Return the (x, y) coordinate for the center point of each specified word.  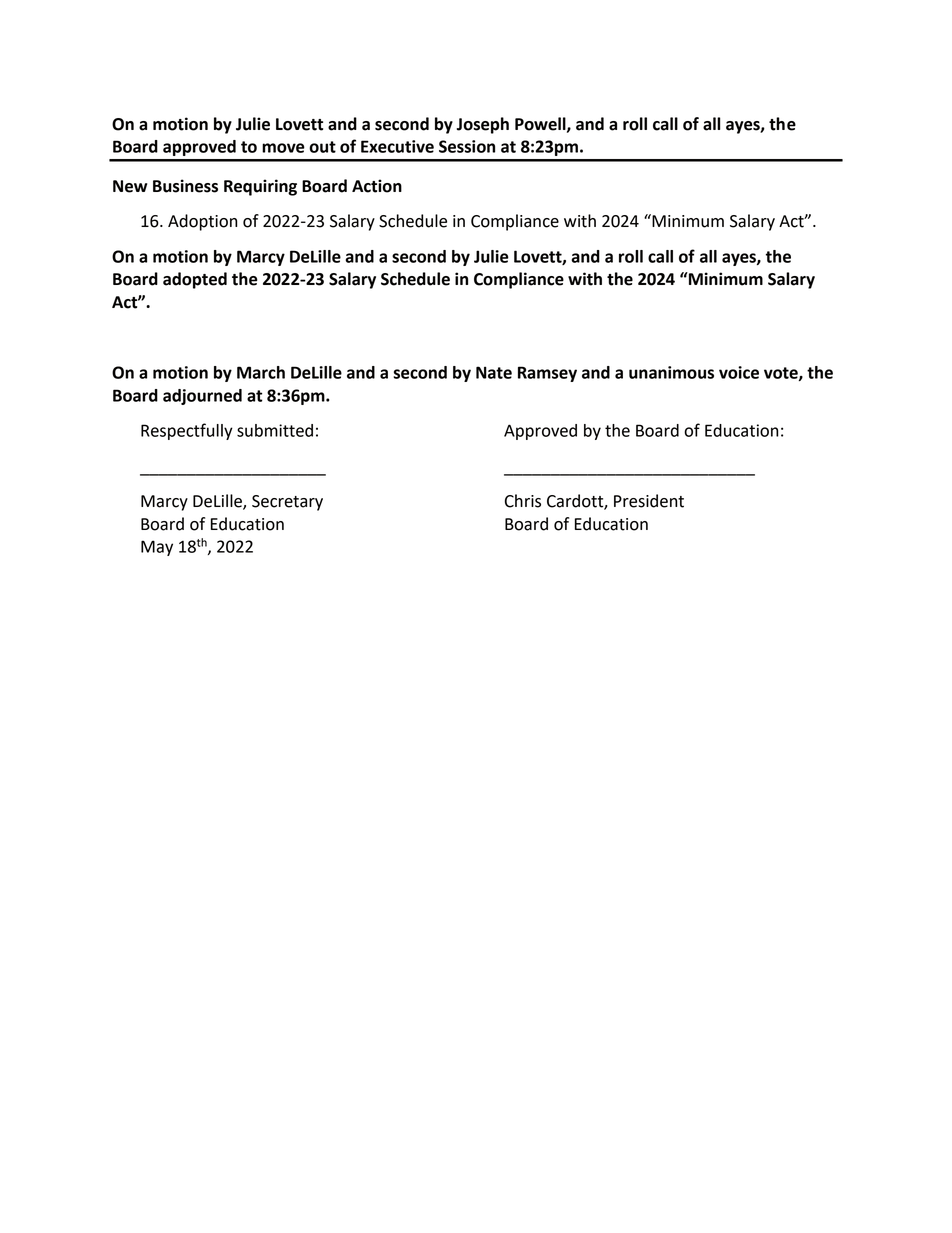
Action (377, 186)
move (283, 148)
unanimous (671, 372)
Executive (397, 146)
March (261, 372)
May (157, 548)
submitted (275, 430)
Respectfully (187, 431)
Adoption (202, 222)
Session (467, 146)
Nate (494, 372)
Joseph (483, 125)
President (649, 501)
